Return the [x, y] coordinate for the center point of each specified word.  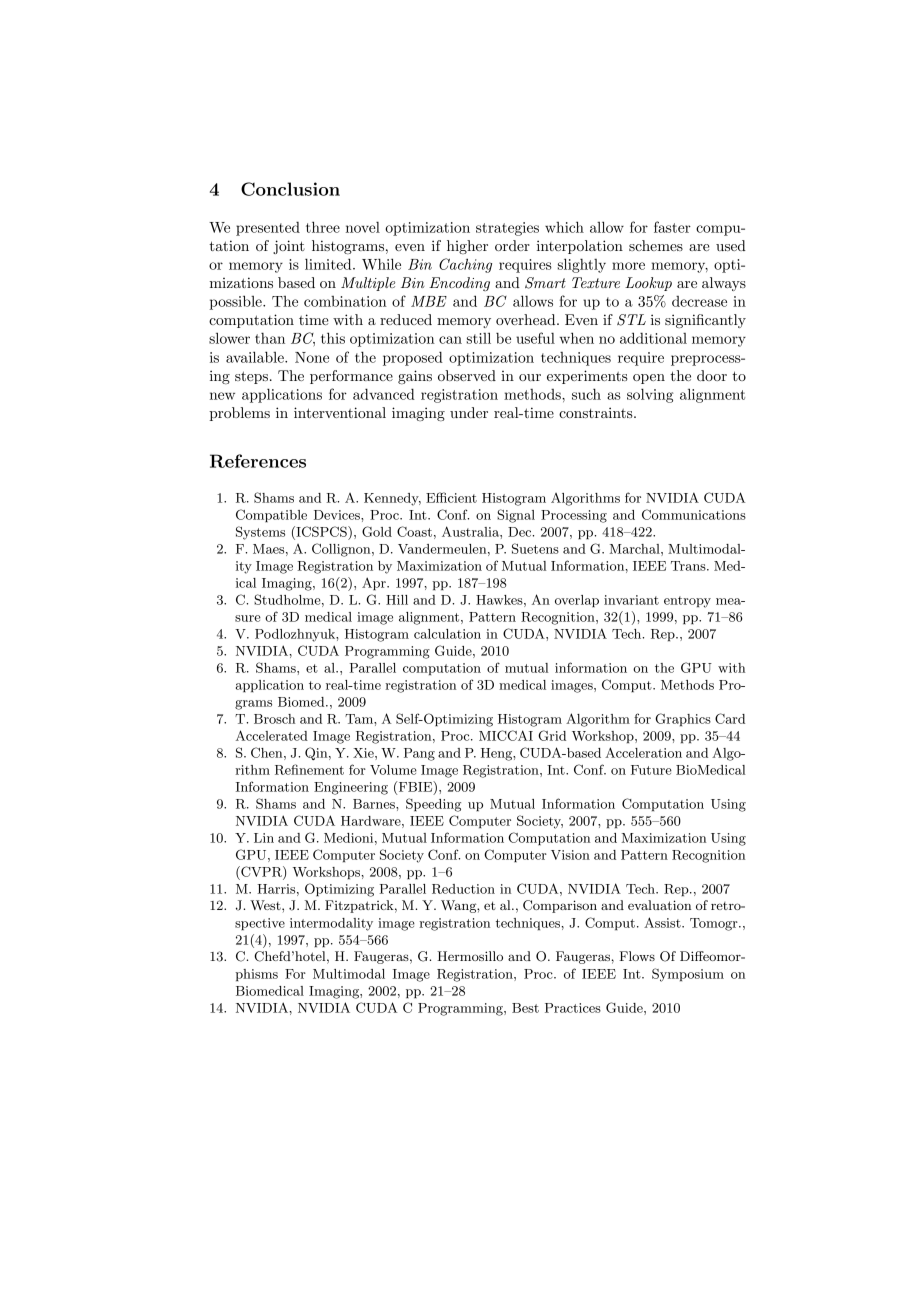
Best [525, 1008]
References [258, 461]
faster [672, 227]
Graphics [683, 719]
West [266, 905]
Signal [516, 516]
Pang [419, 754]
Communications [694, 514]
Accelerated [272, 735]
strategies [507, 229]
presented [268, 229]
